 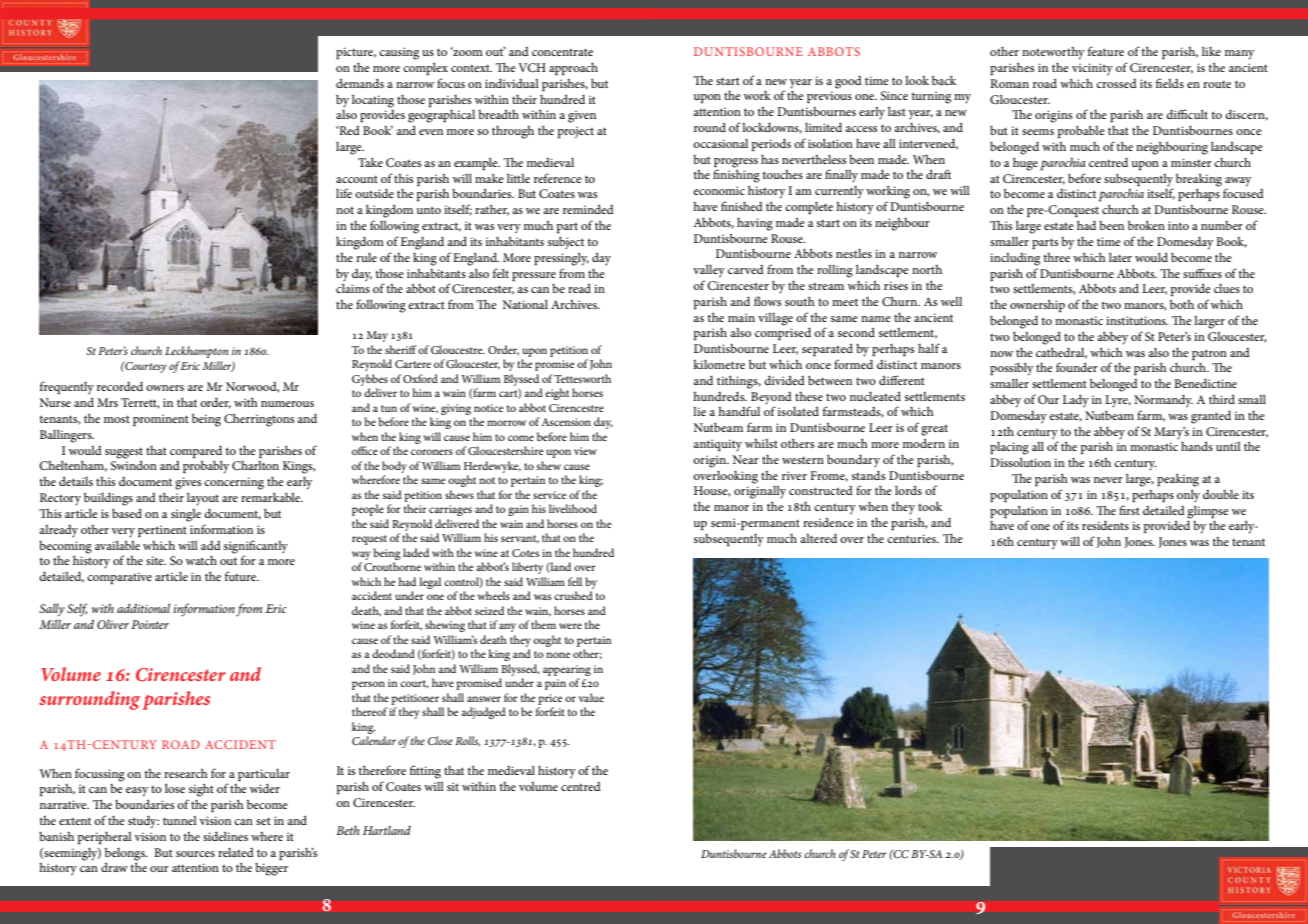 What do you see at coordinates (1092, 69) in the document?
I see `vicinity` at bounding box center [1092, 69].
